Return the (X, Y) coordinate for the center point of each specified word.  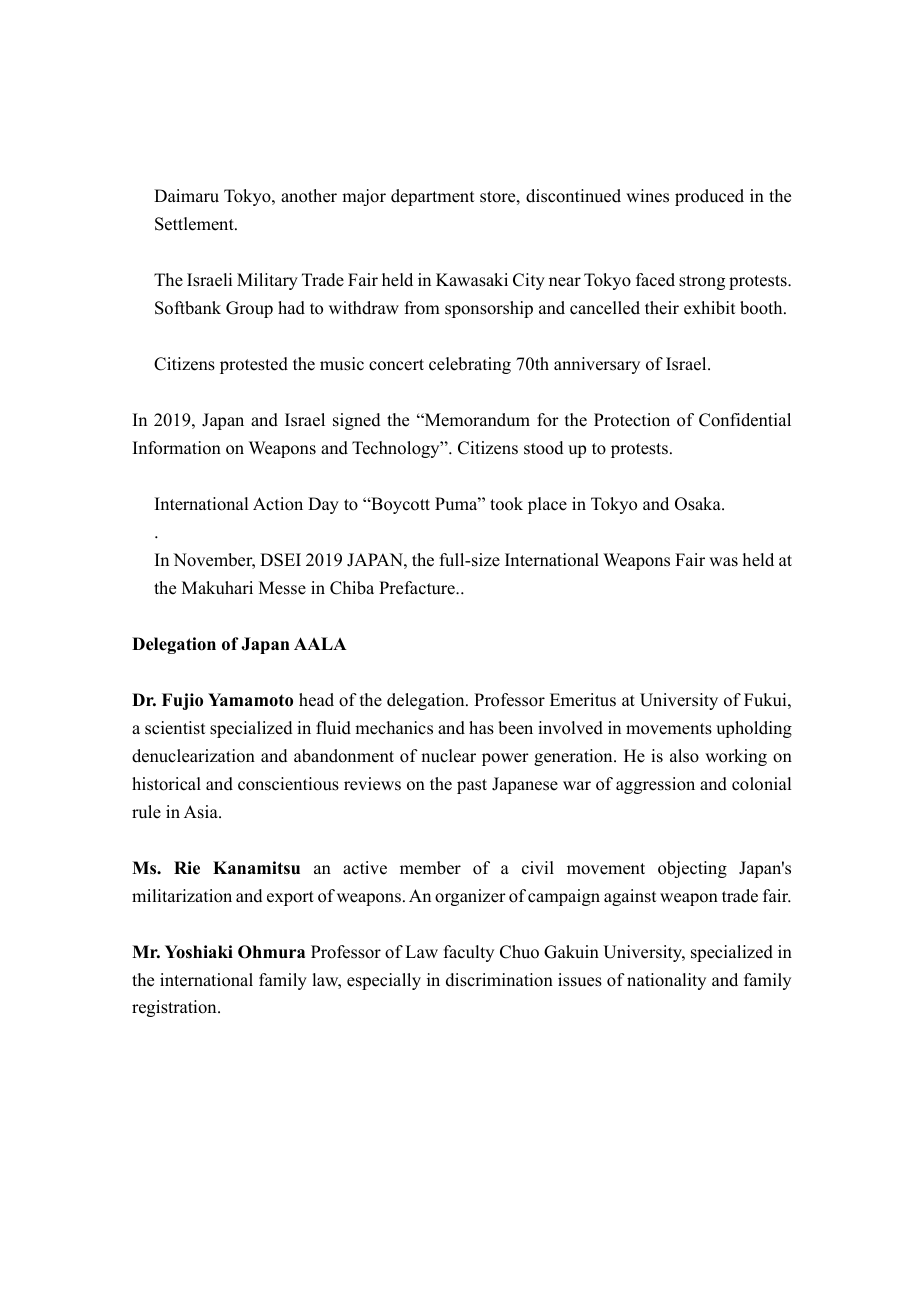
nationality (666, 981)
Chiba (352, 588)
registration (175, 1008)
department (432, 197)
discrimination (499, 980)
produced (709, 197)
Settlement (195, 224)
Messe (282, 588)
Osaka (699, 504)
